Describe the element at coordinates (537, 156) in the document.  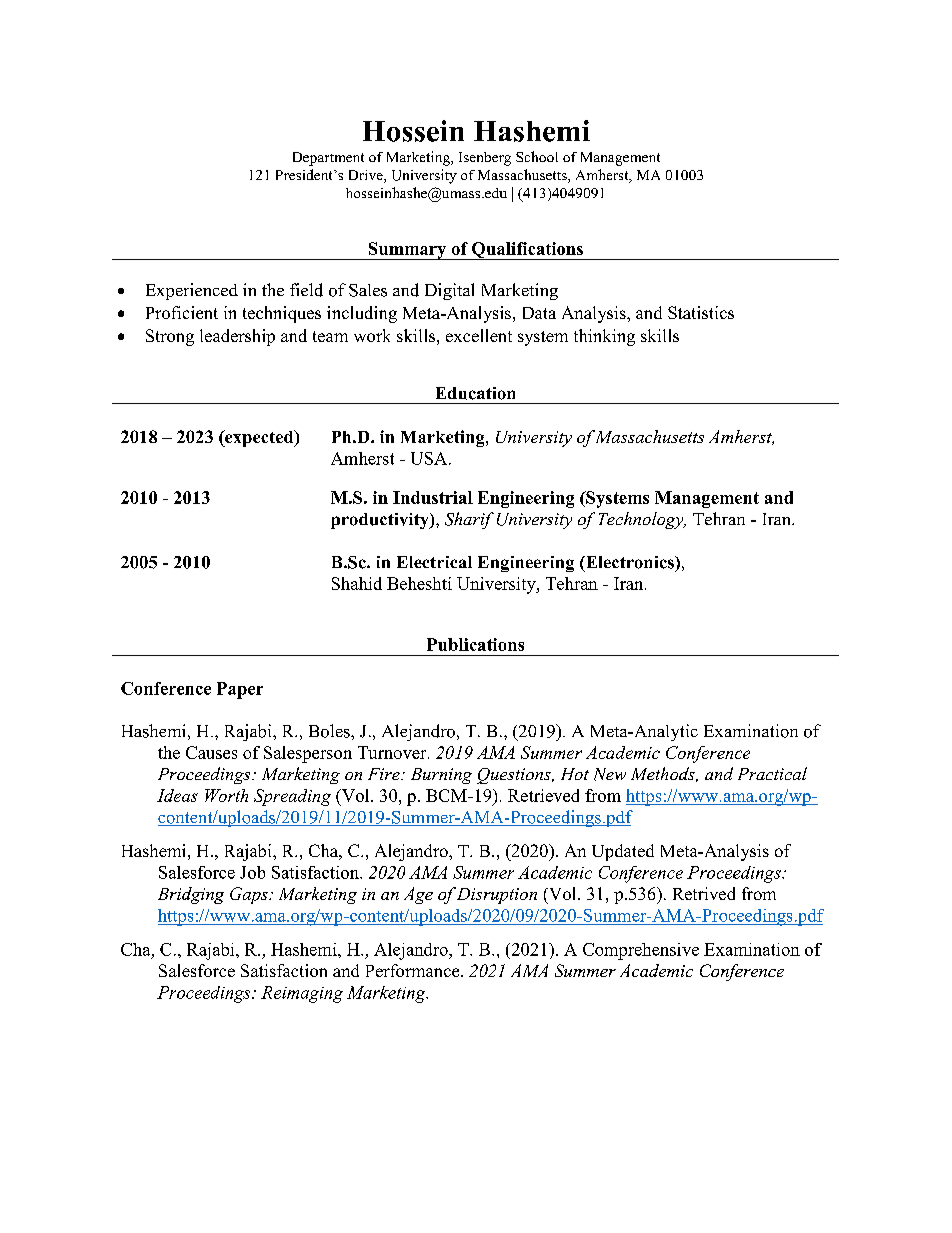
I see `School` at that location.
